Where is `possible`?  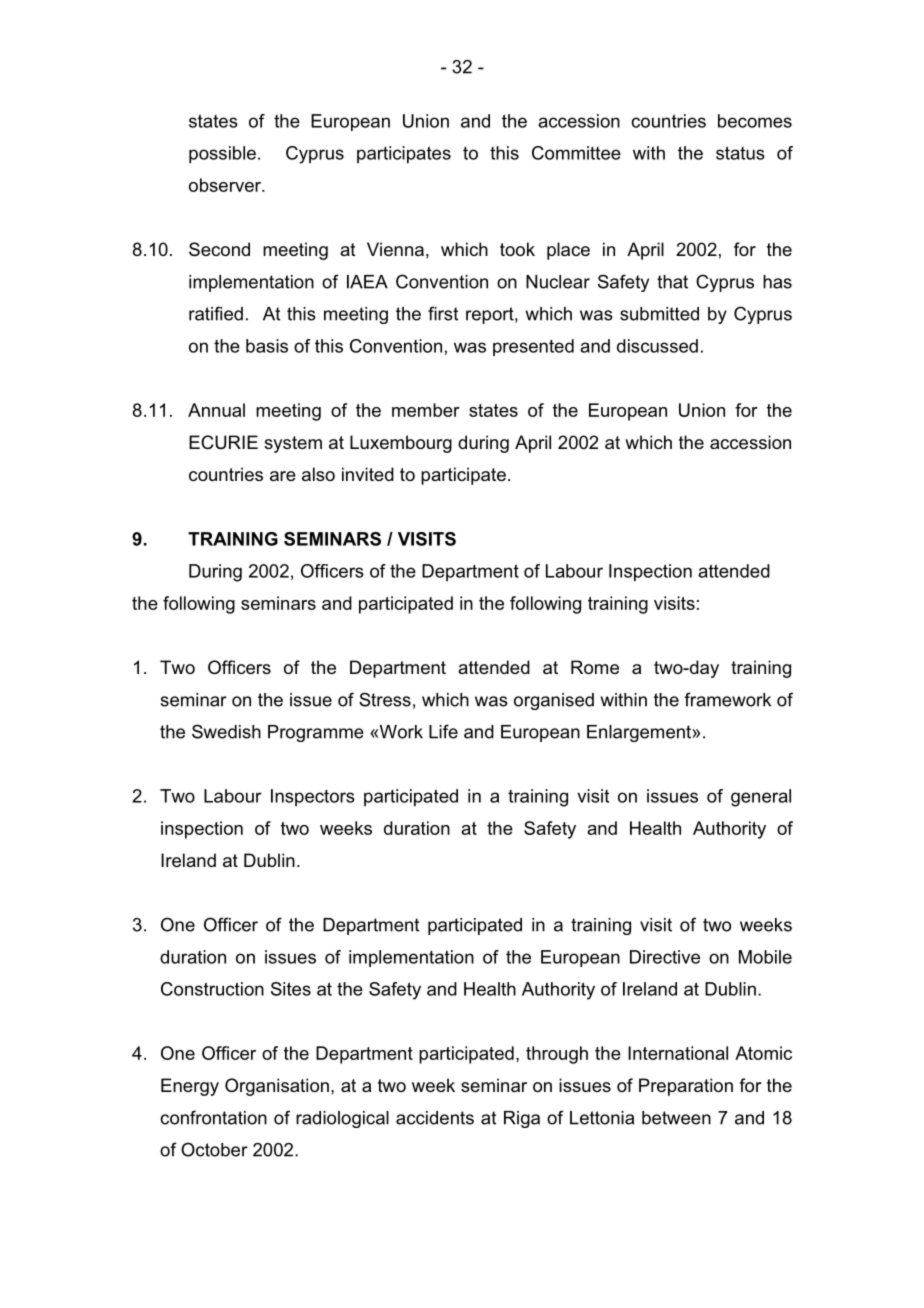 possible is located at coordinates (222, 155).
